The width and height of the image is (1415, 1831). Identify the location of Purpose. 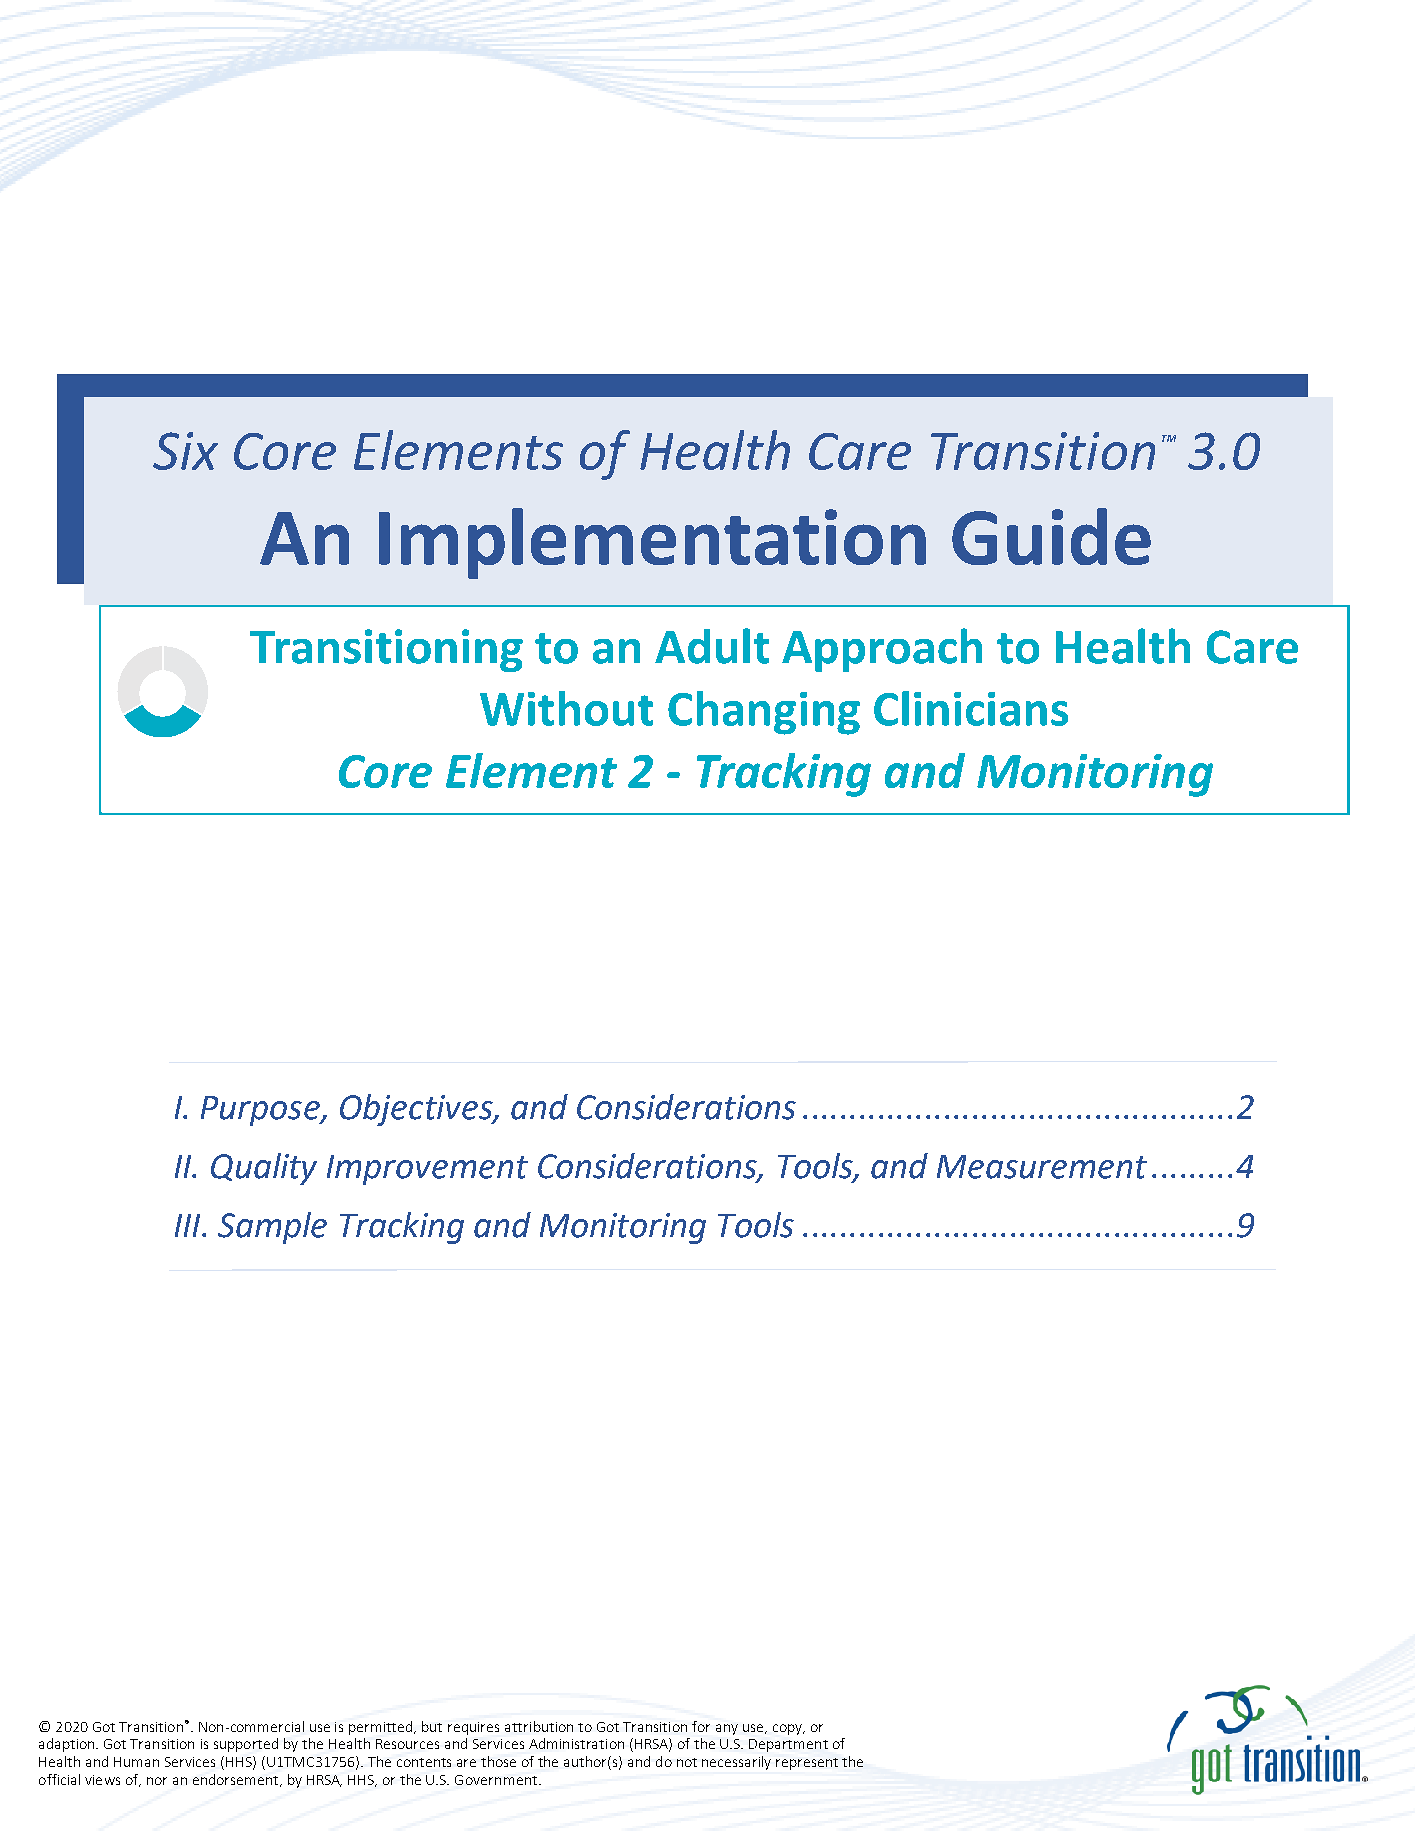
(261, 1111).
